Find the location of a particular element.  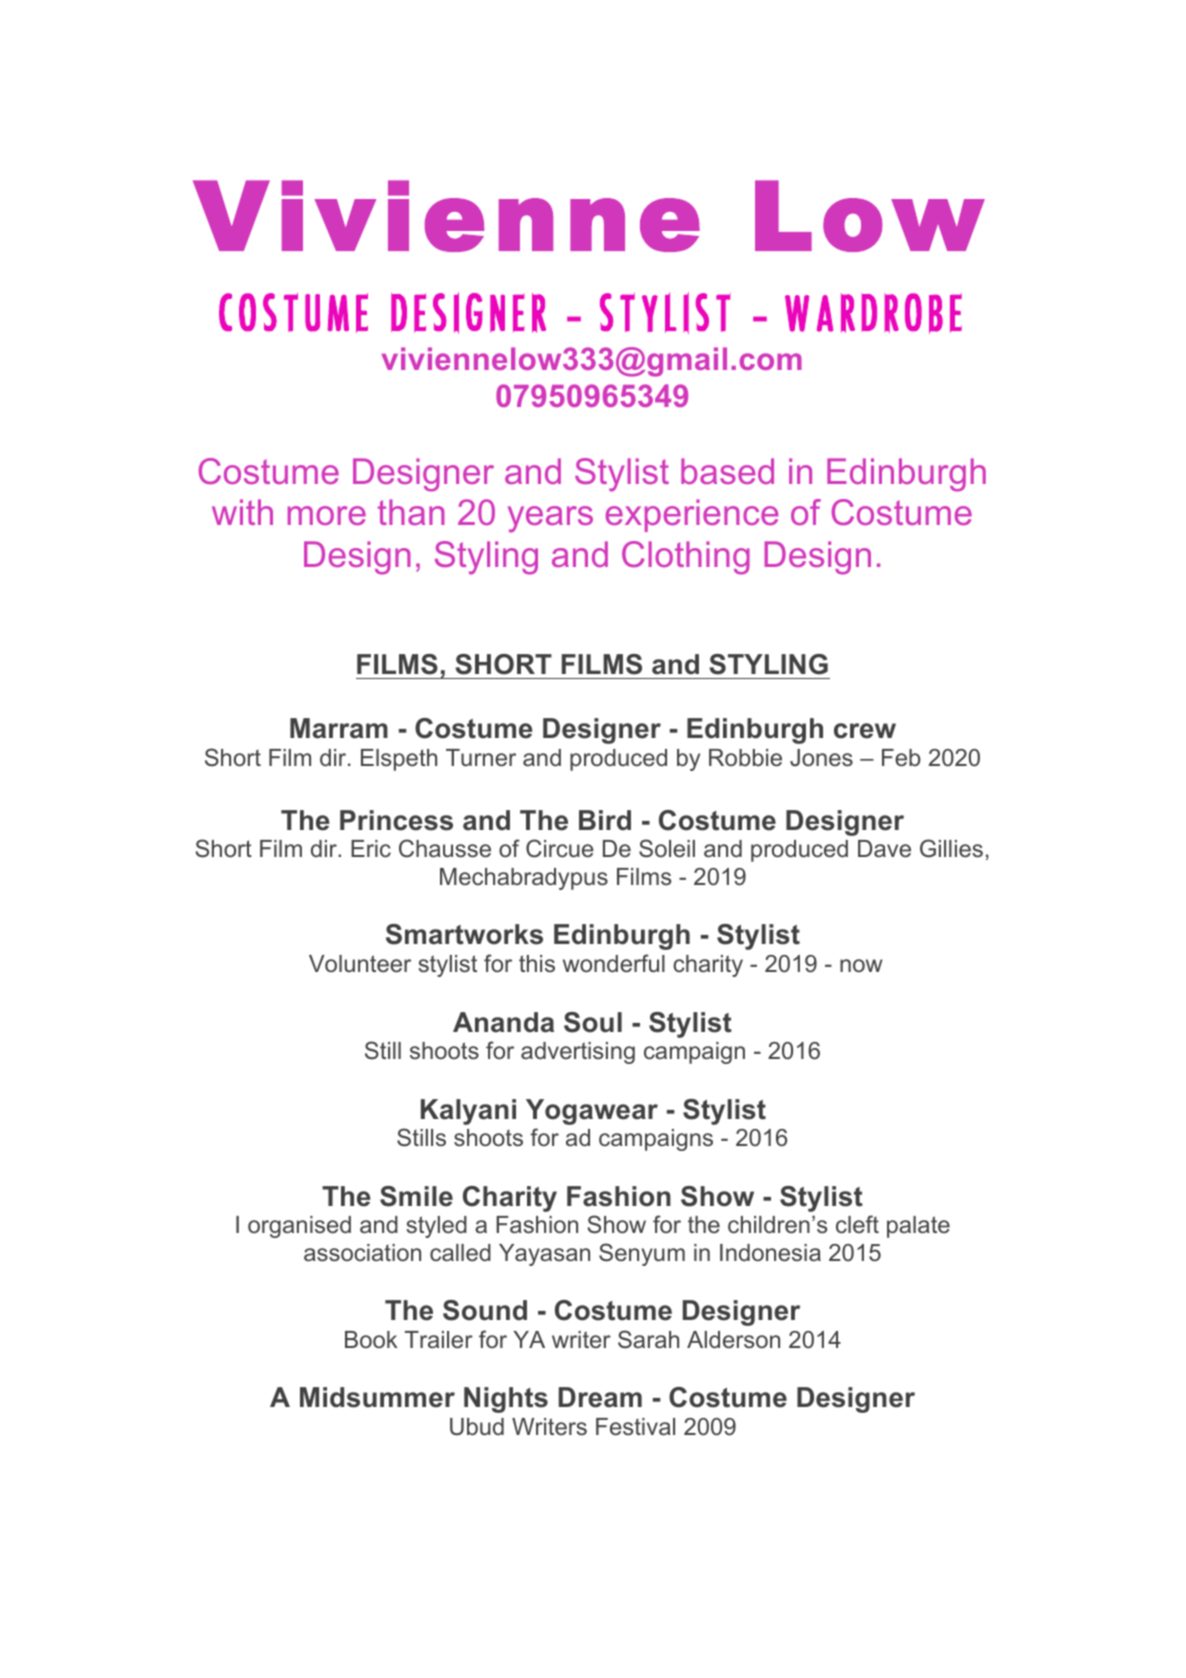

wonderful is located at coordinates (614, 963).
